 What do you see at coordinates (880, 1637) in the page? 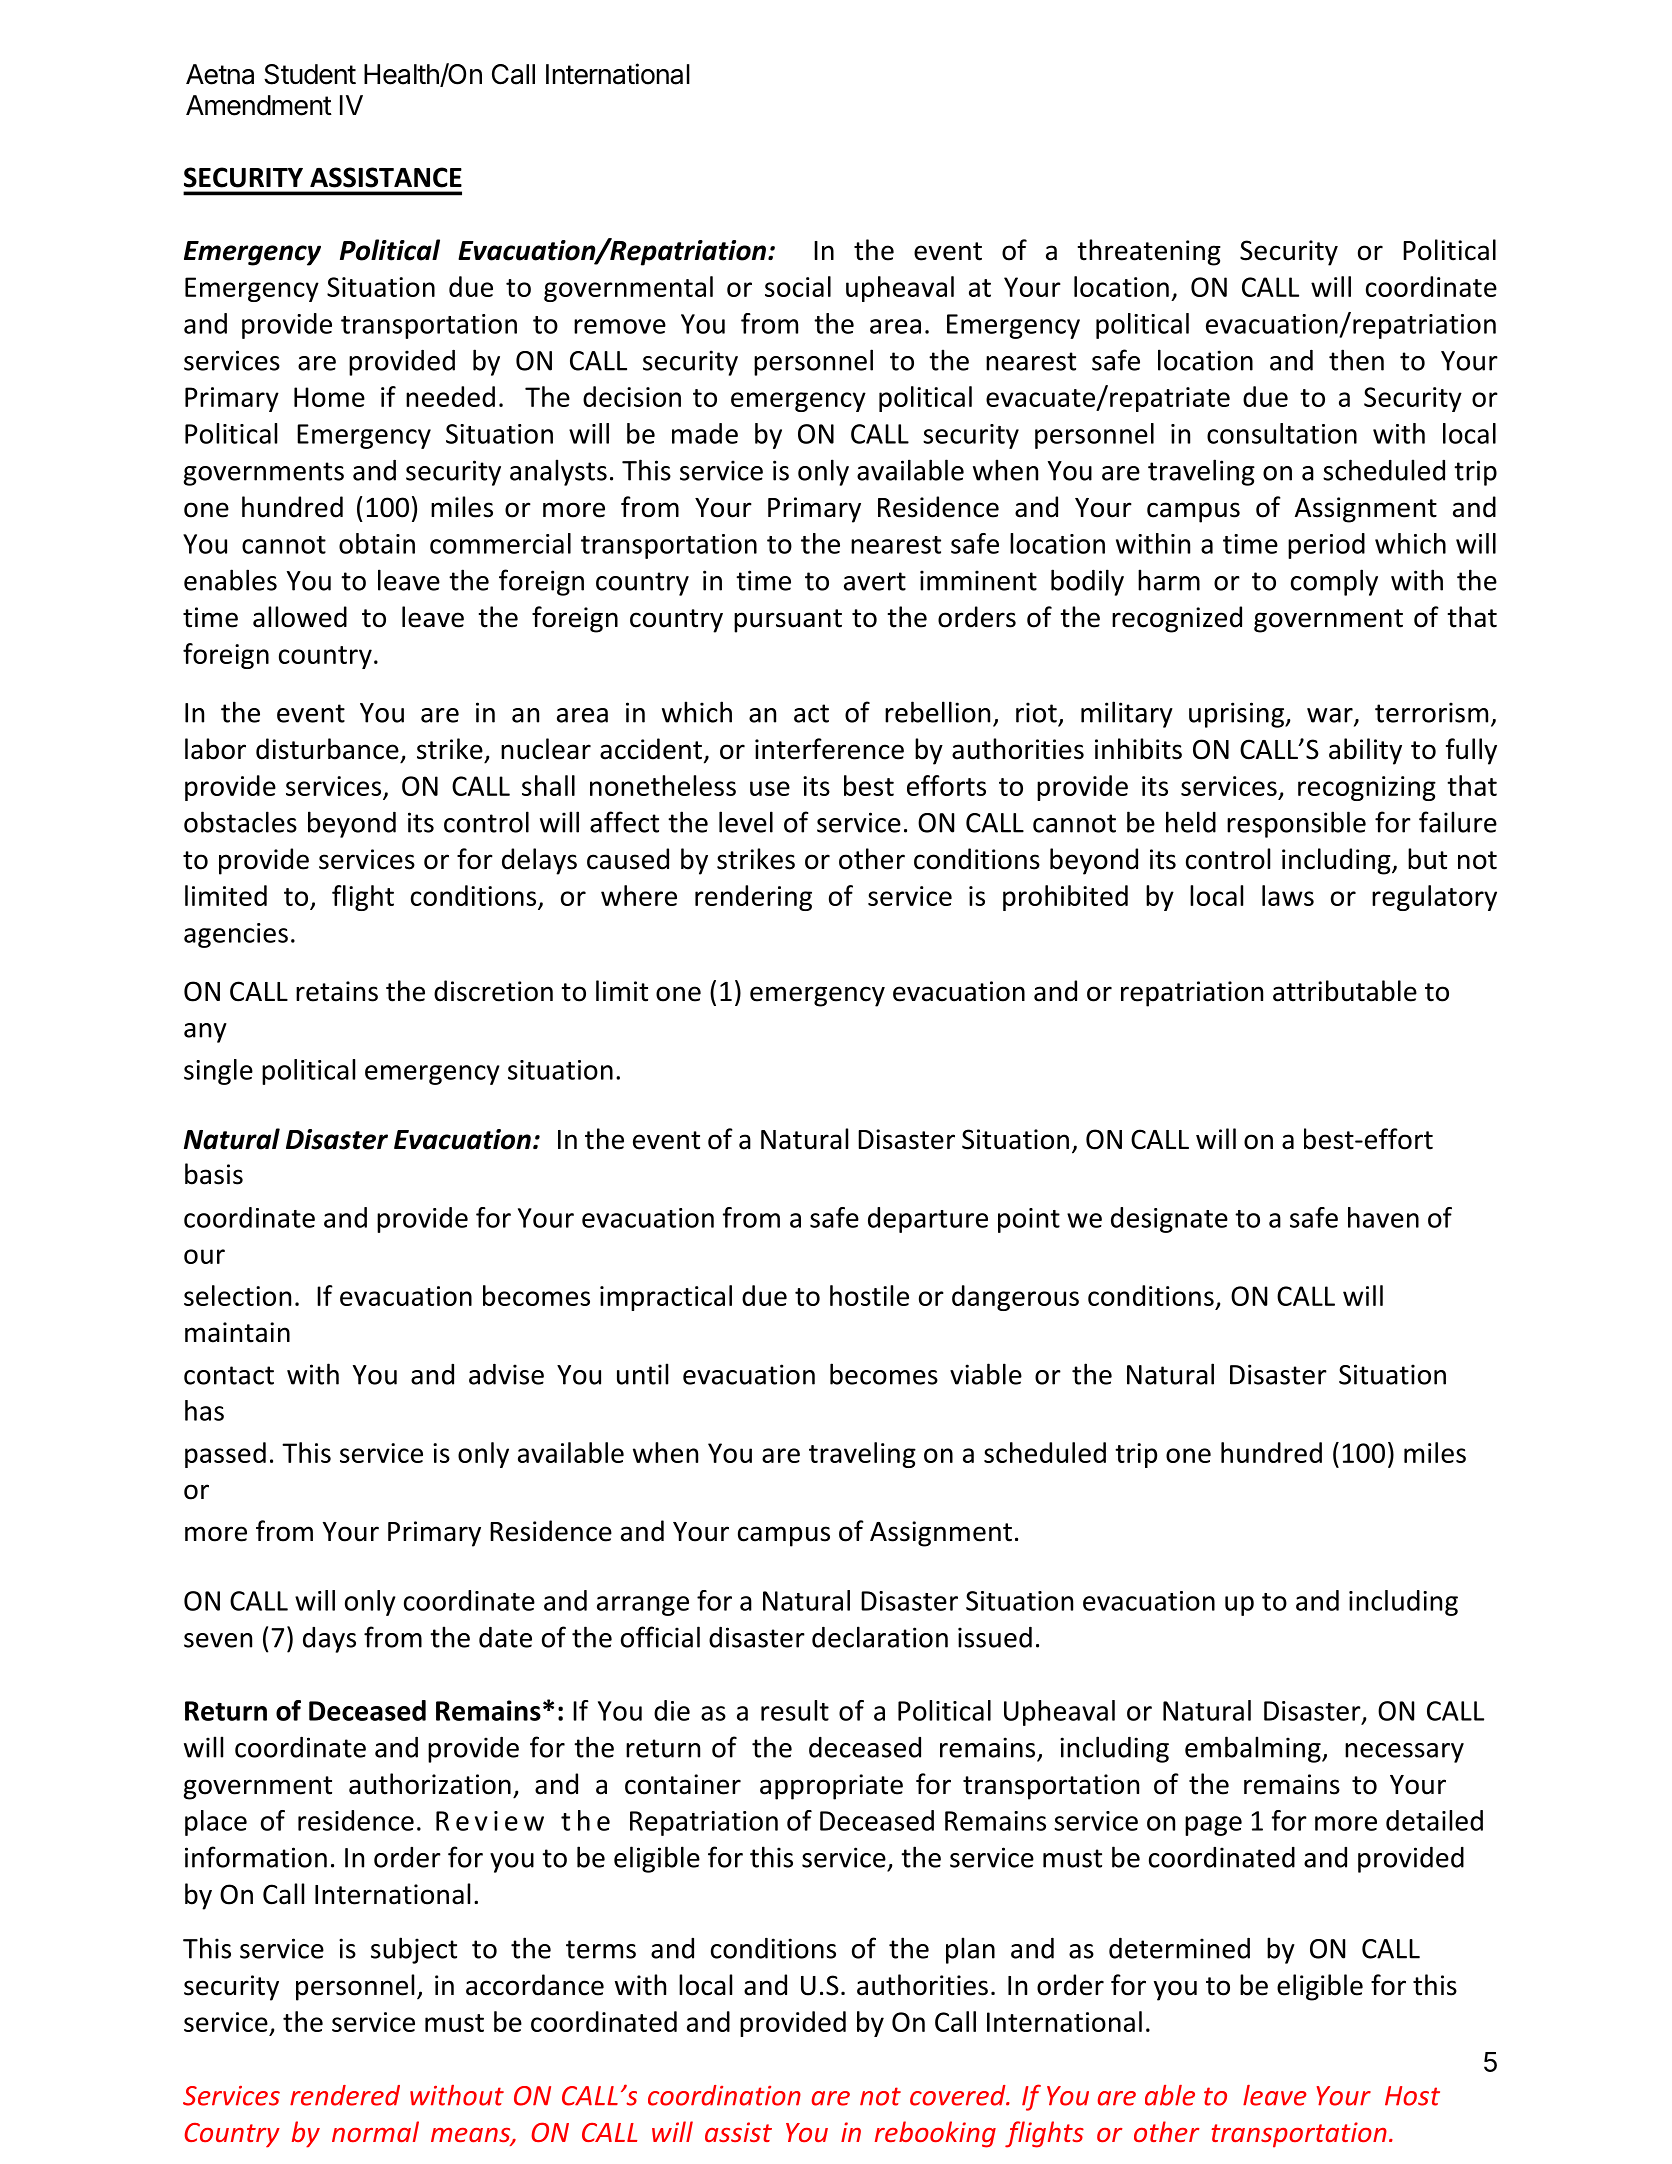
I see `declaration` at bounding box center [880, 1637].
